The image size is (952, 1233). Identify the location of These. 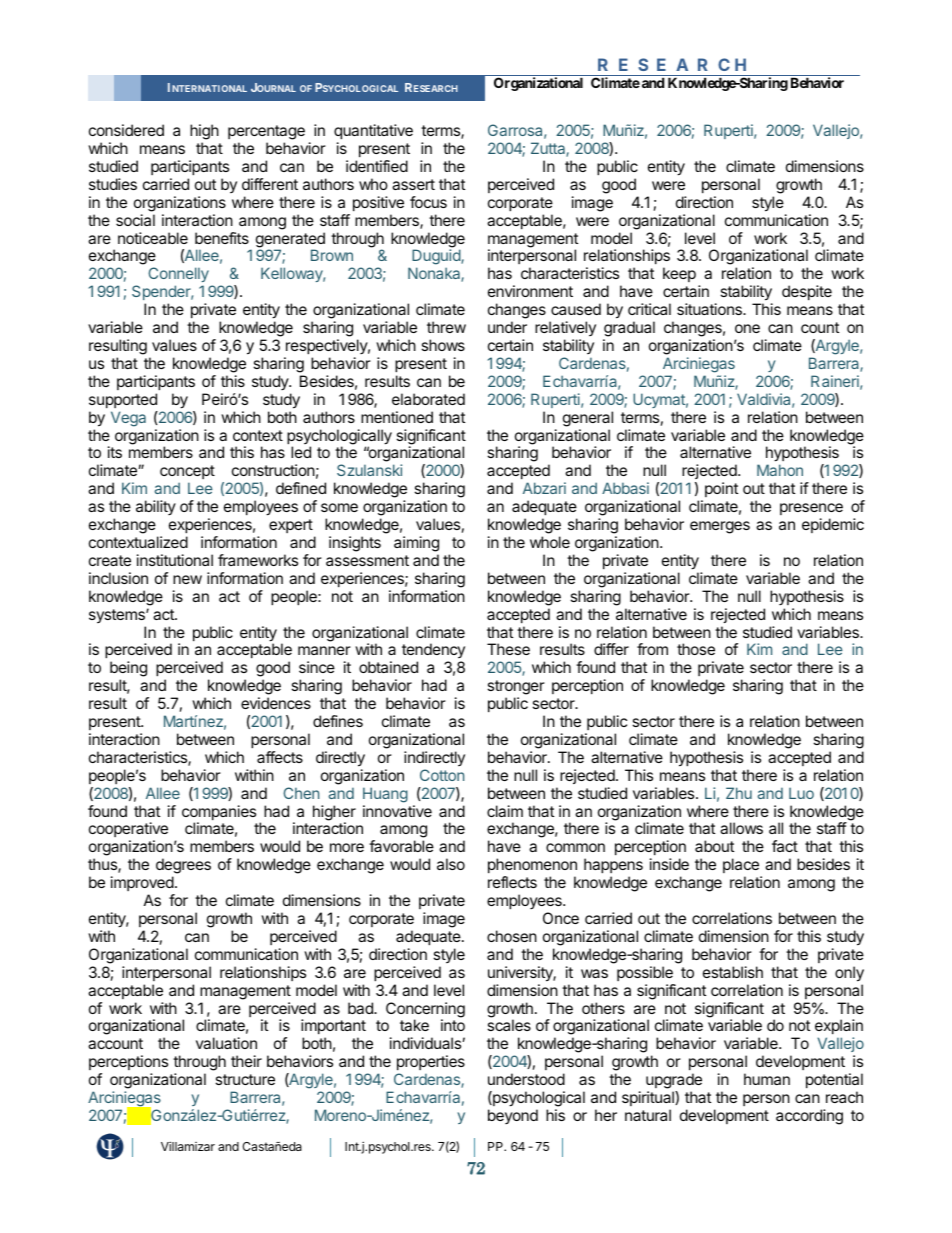
(508, 649).
